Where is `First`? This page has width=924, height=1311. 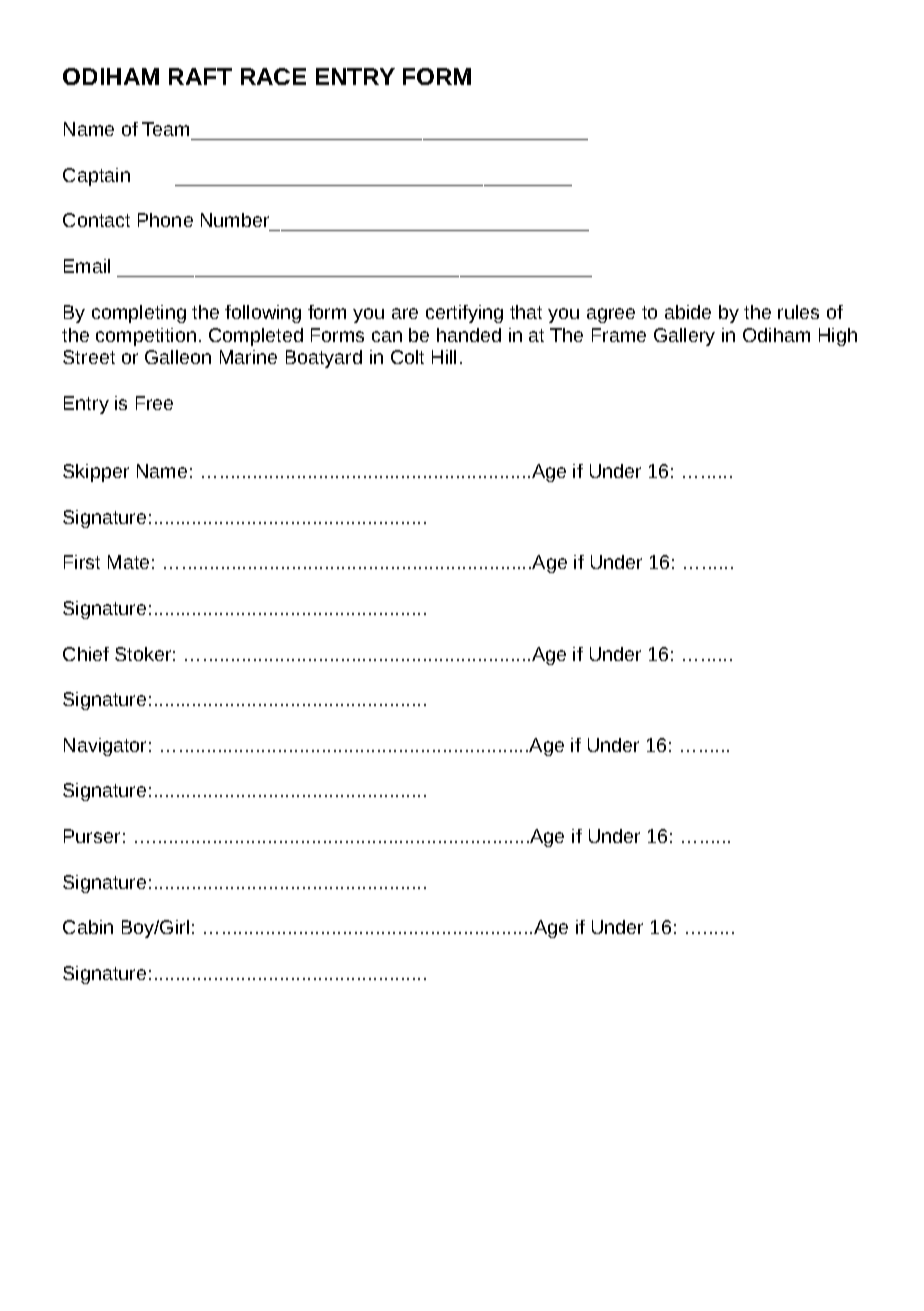
First is located at coordinates (82, 562).
